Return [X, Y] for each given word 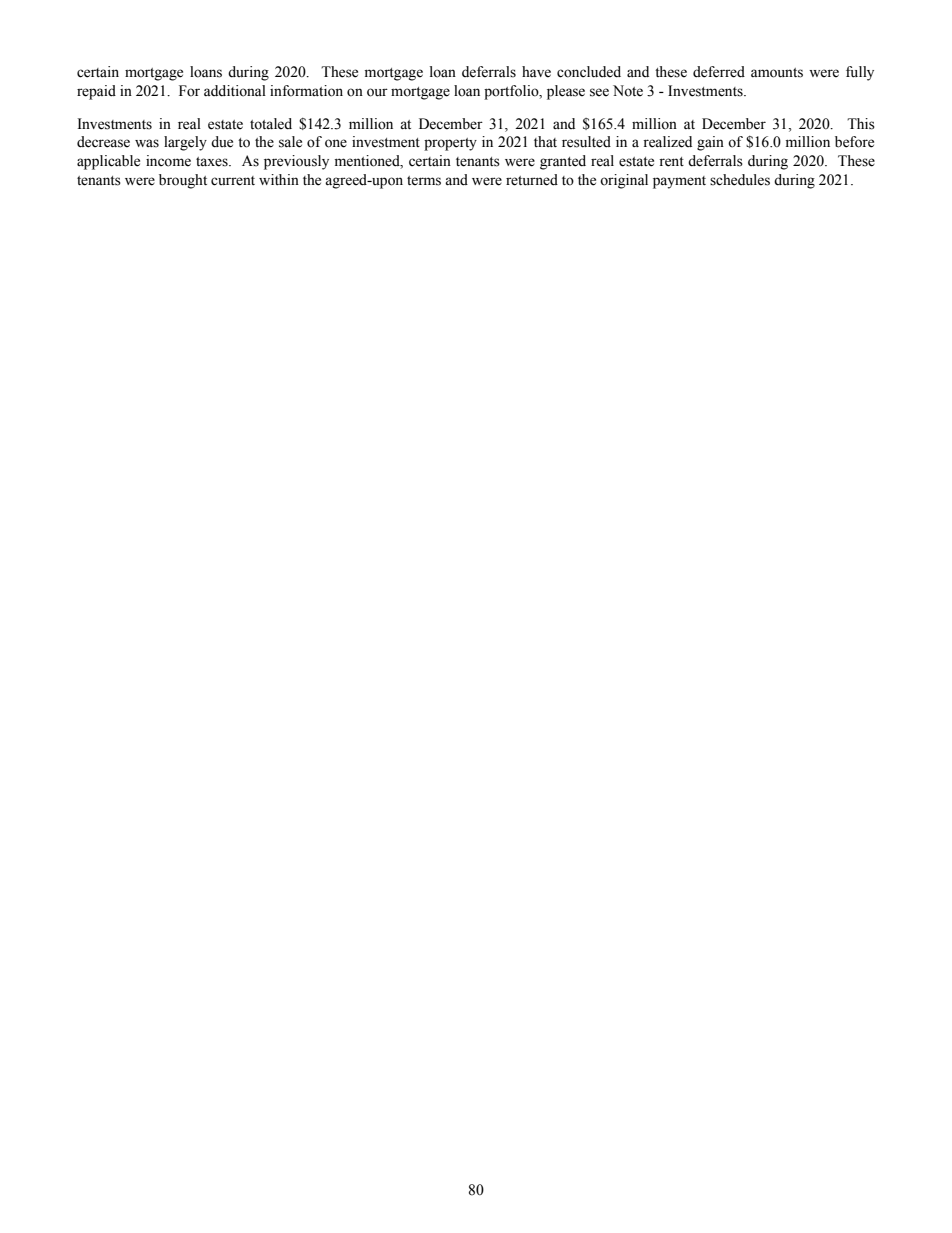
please [566, 92]
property [450, 144]
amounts [777, 73]
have [536, 72]
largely [185, 143]
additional [235, 91]
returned [532, 180]
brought [183, 181]
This [861, 124]
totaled [271, 124]
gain [710, 143]
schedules [740, 180]
